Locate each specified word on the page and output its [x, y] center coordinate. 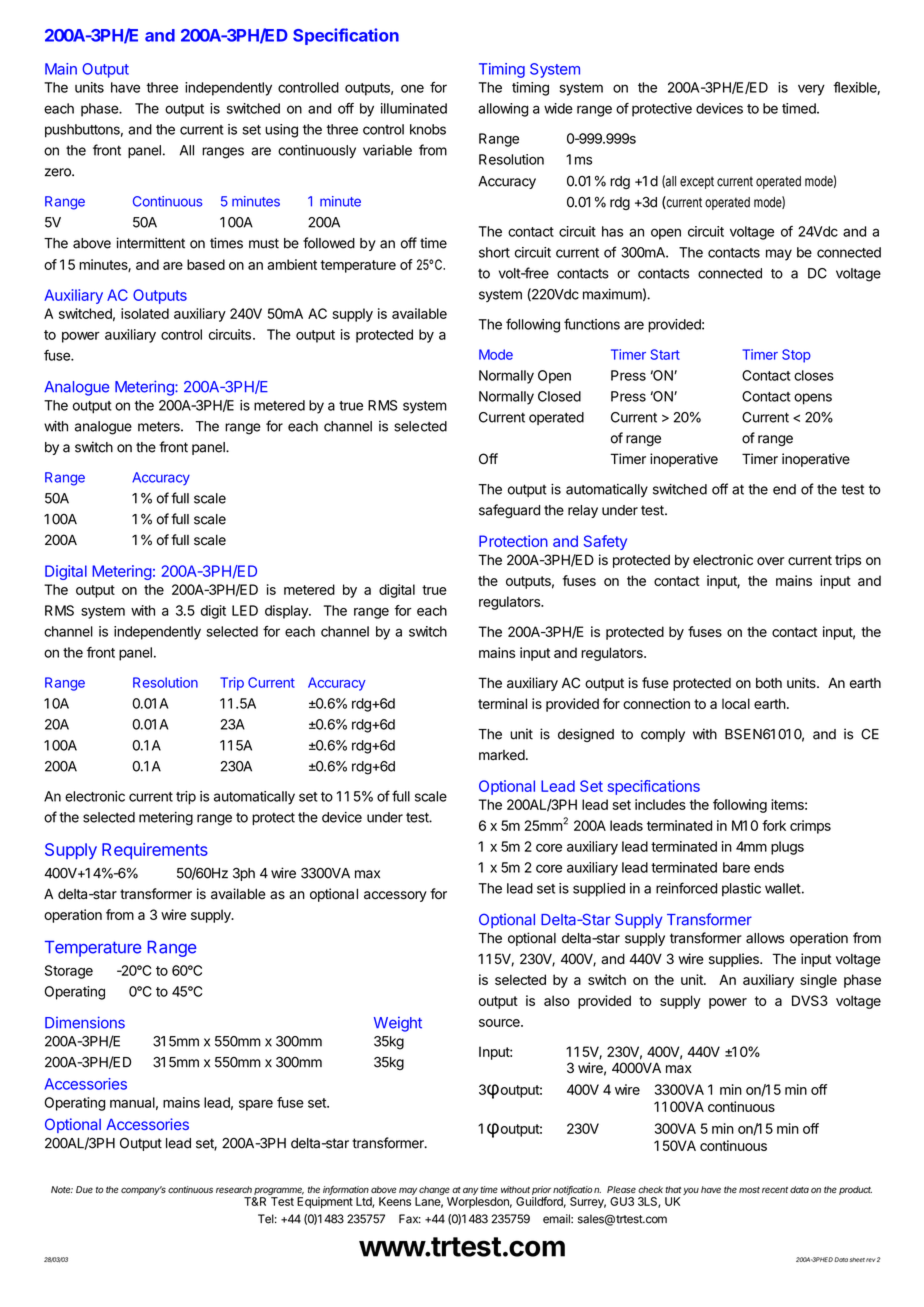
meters [160, 426]
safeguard [509, 511]
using [281, 131]
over [770, 561]
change [434, 1192]
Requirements [155, 851]
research [234, 1189]
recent [775, 1190]
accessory [395, 896]
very [811, 90]
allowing [503, 110]
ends [769, 867]
